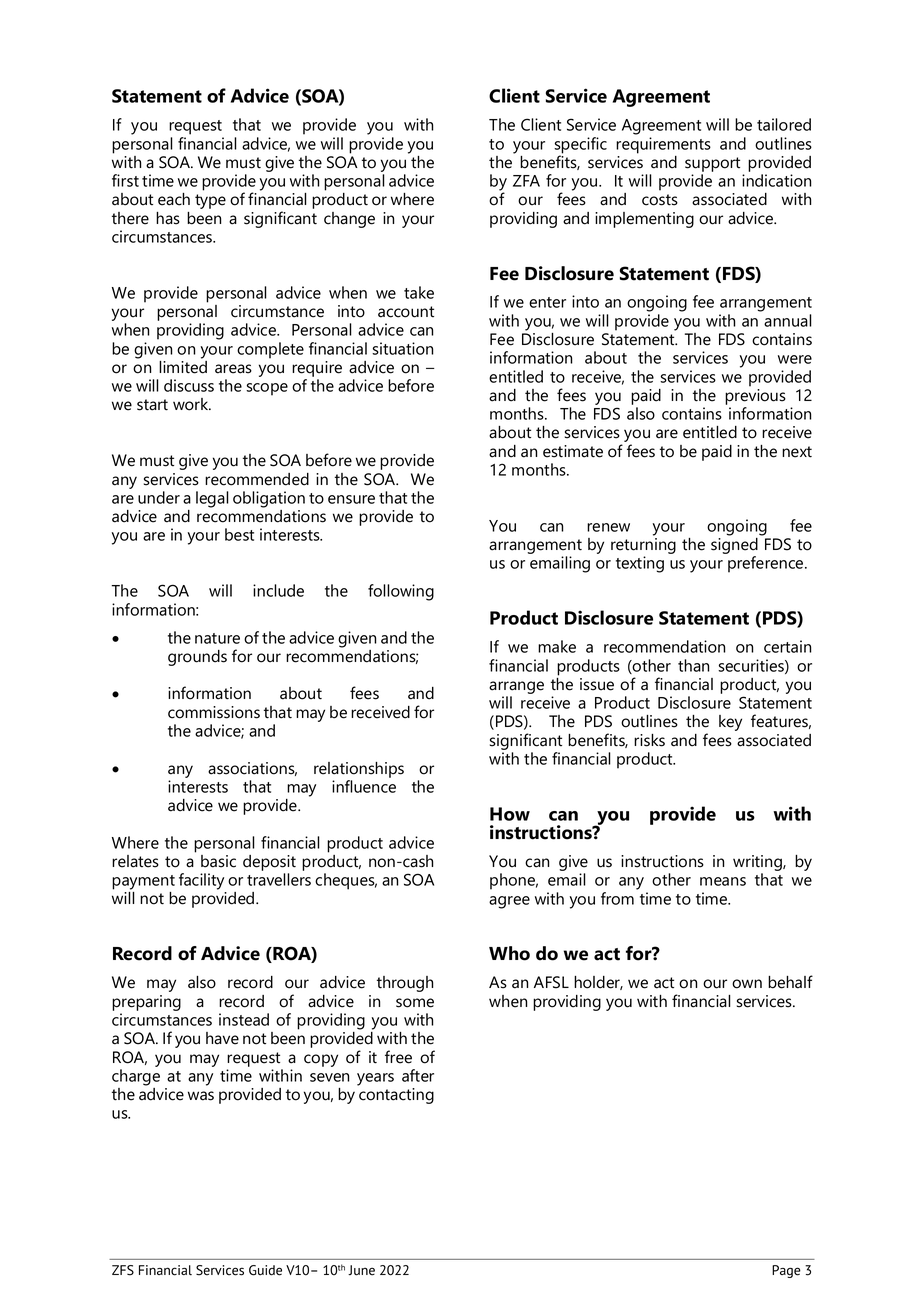 The height and width of the screenshot is (1308, 924). Describe the element at coordinates (210, 201) in the screenshot. I see `type` at that location.
